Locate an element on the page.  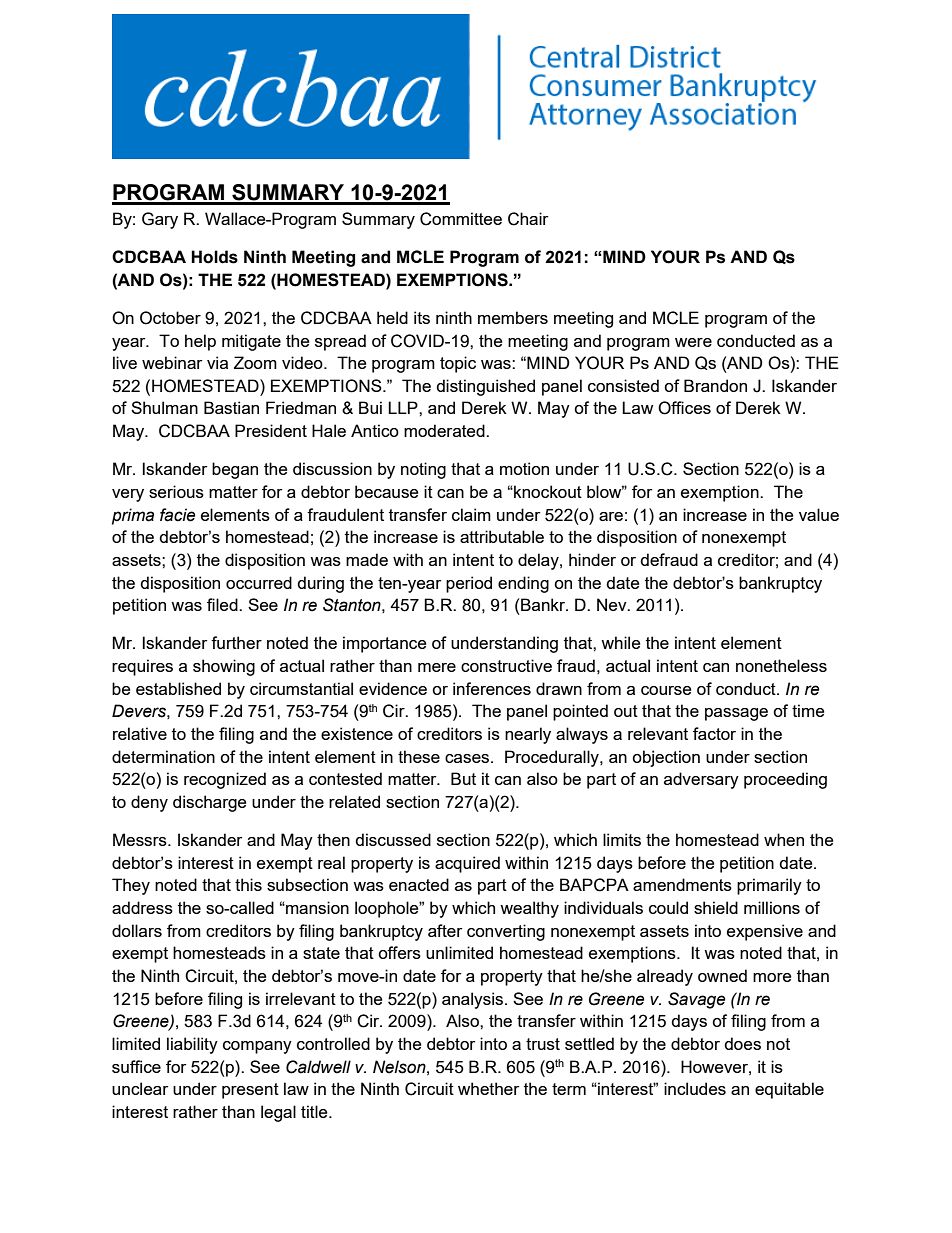
cases is located at coordinates (468, 758).
